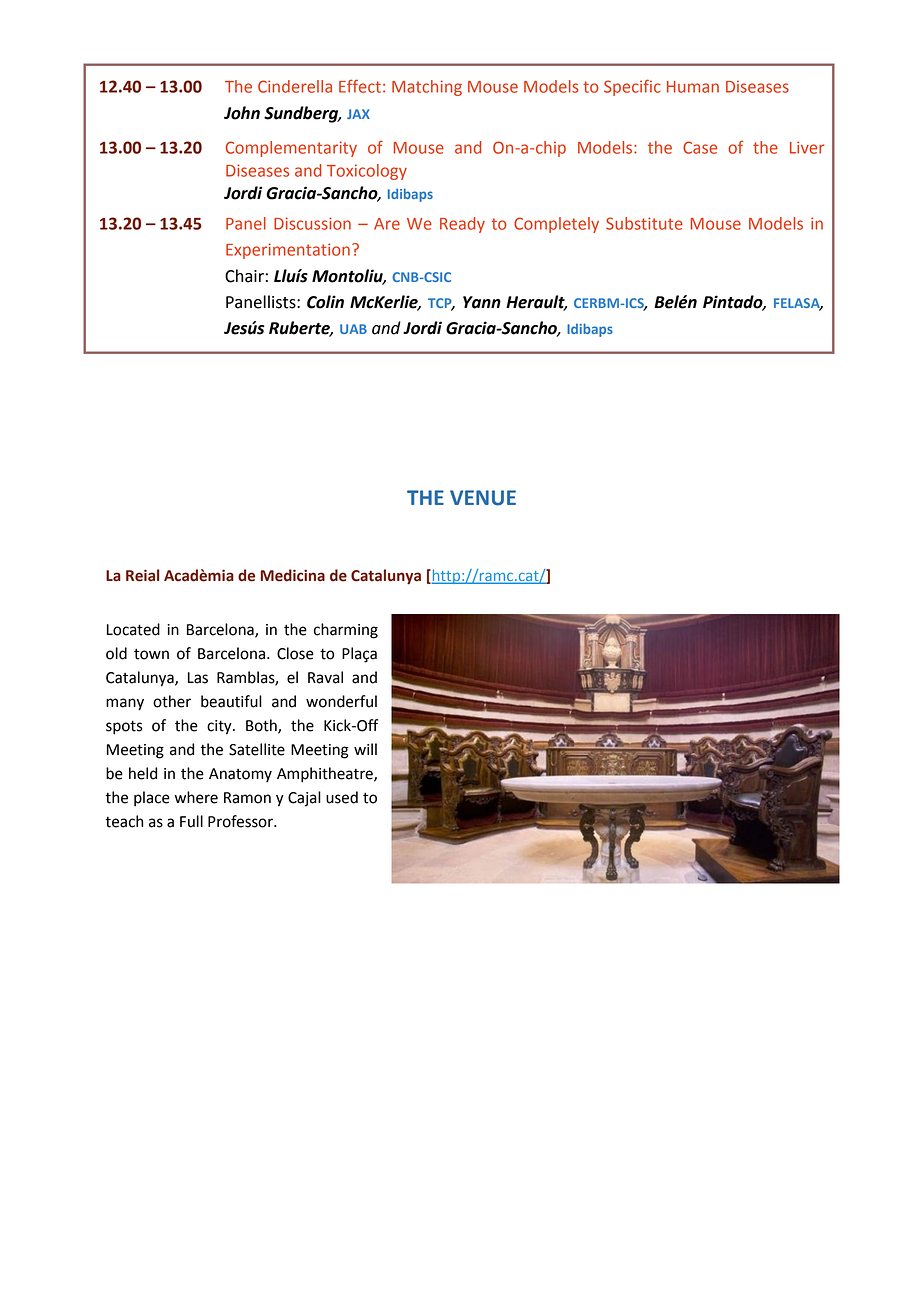 Image resolution: width=924 pixels, height=1308 pixels. What do you see at coordinates (693, 87) in the page?
I see `Human` at bounding box center [693, 87].
